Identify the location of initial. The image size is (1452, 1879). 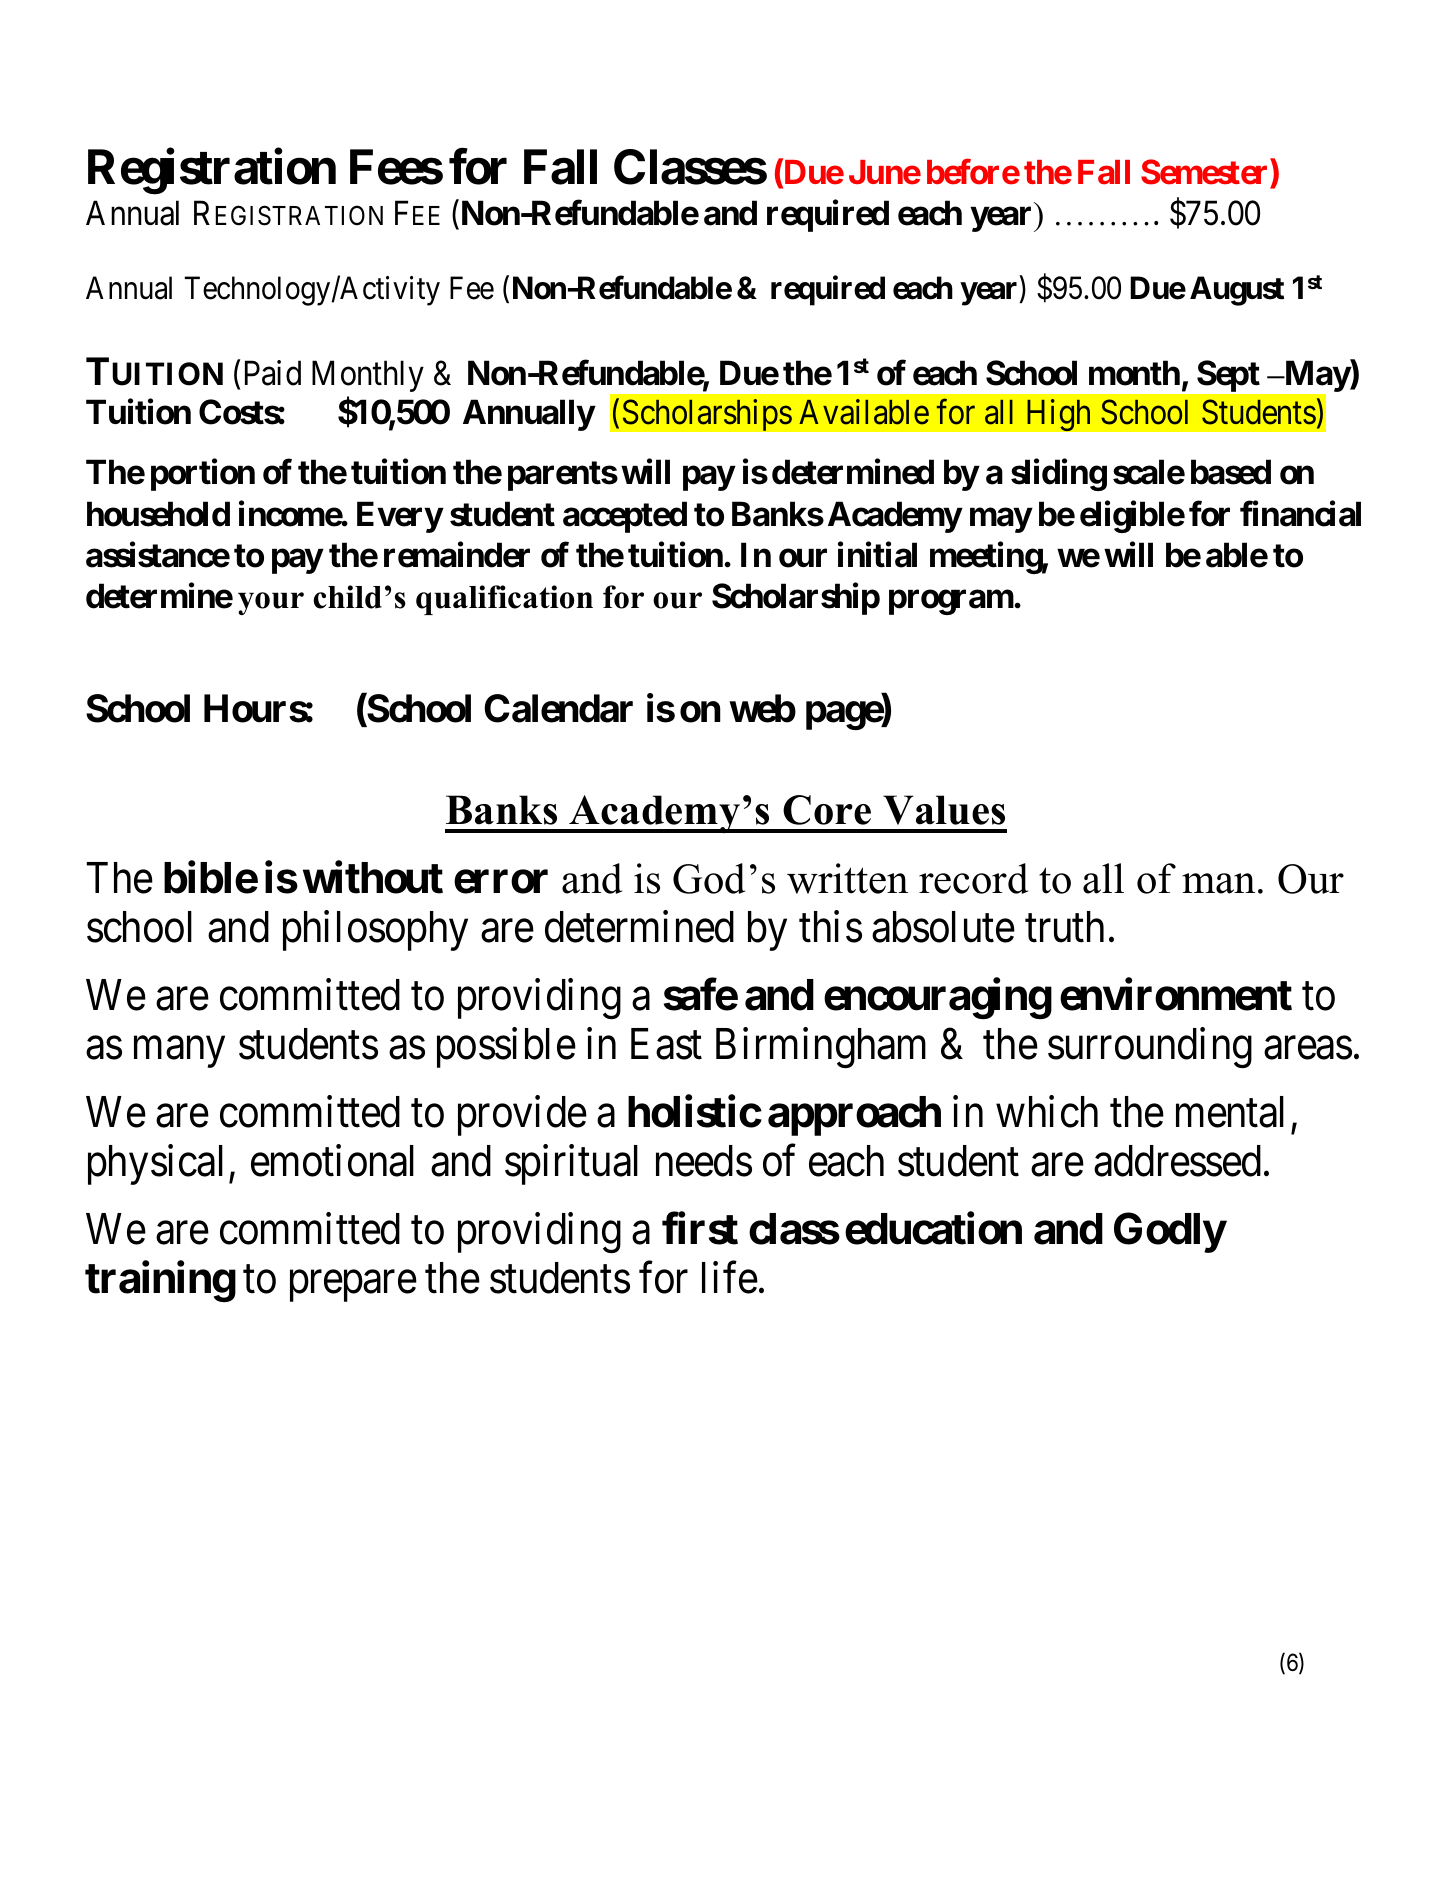
(877, 555).
